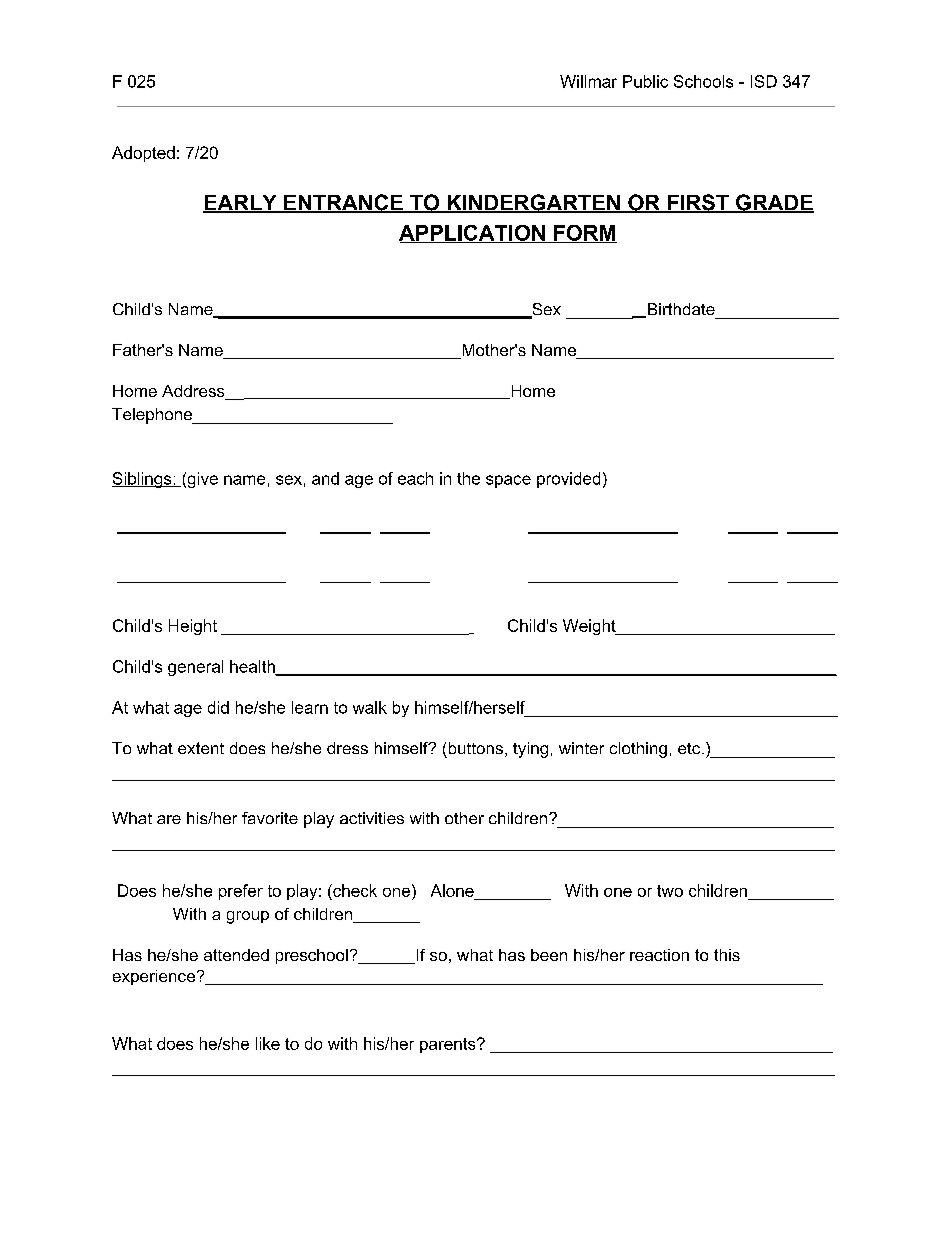 The height and width of the screenshot is (1233, 952). Describe the element at coordinates (533, 203) in the screenshot. I see `KINDERGARTEN` at that location.
